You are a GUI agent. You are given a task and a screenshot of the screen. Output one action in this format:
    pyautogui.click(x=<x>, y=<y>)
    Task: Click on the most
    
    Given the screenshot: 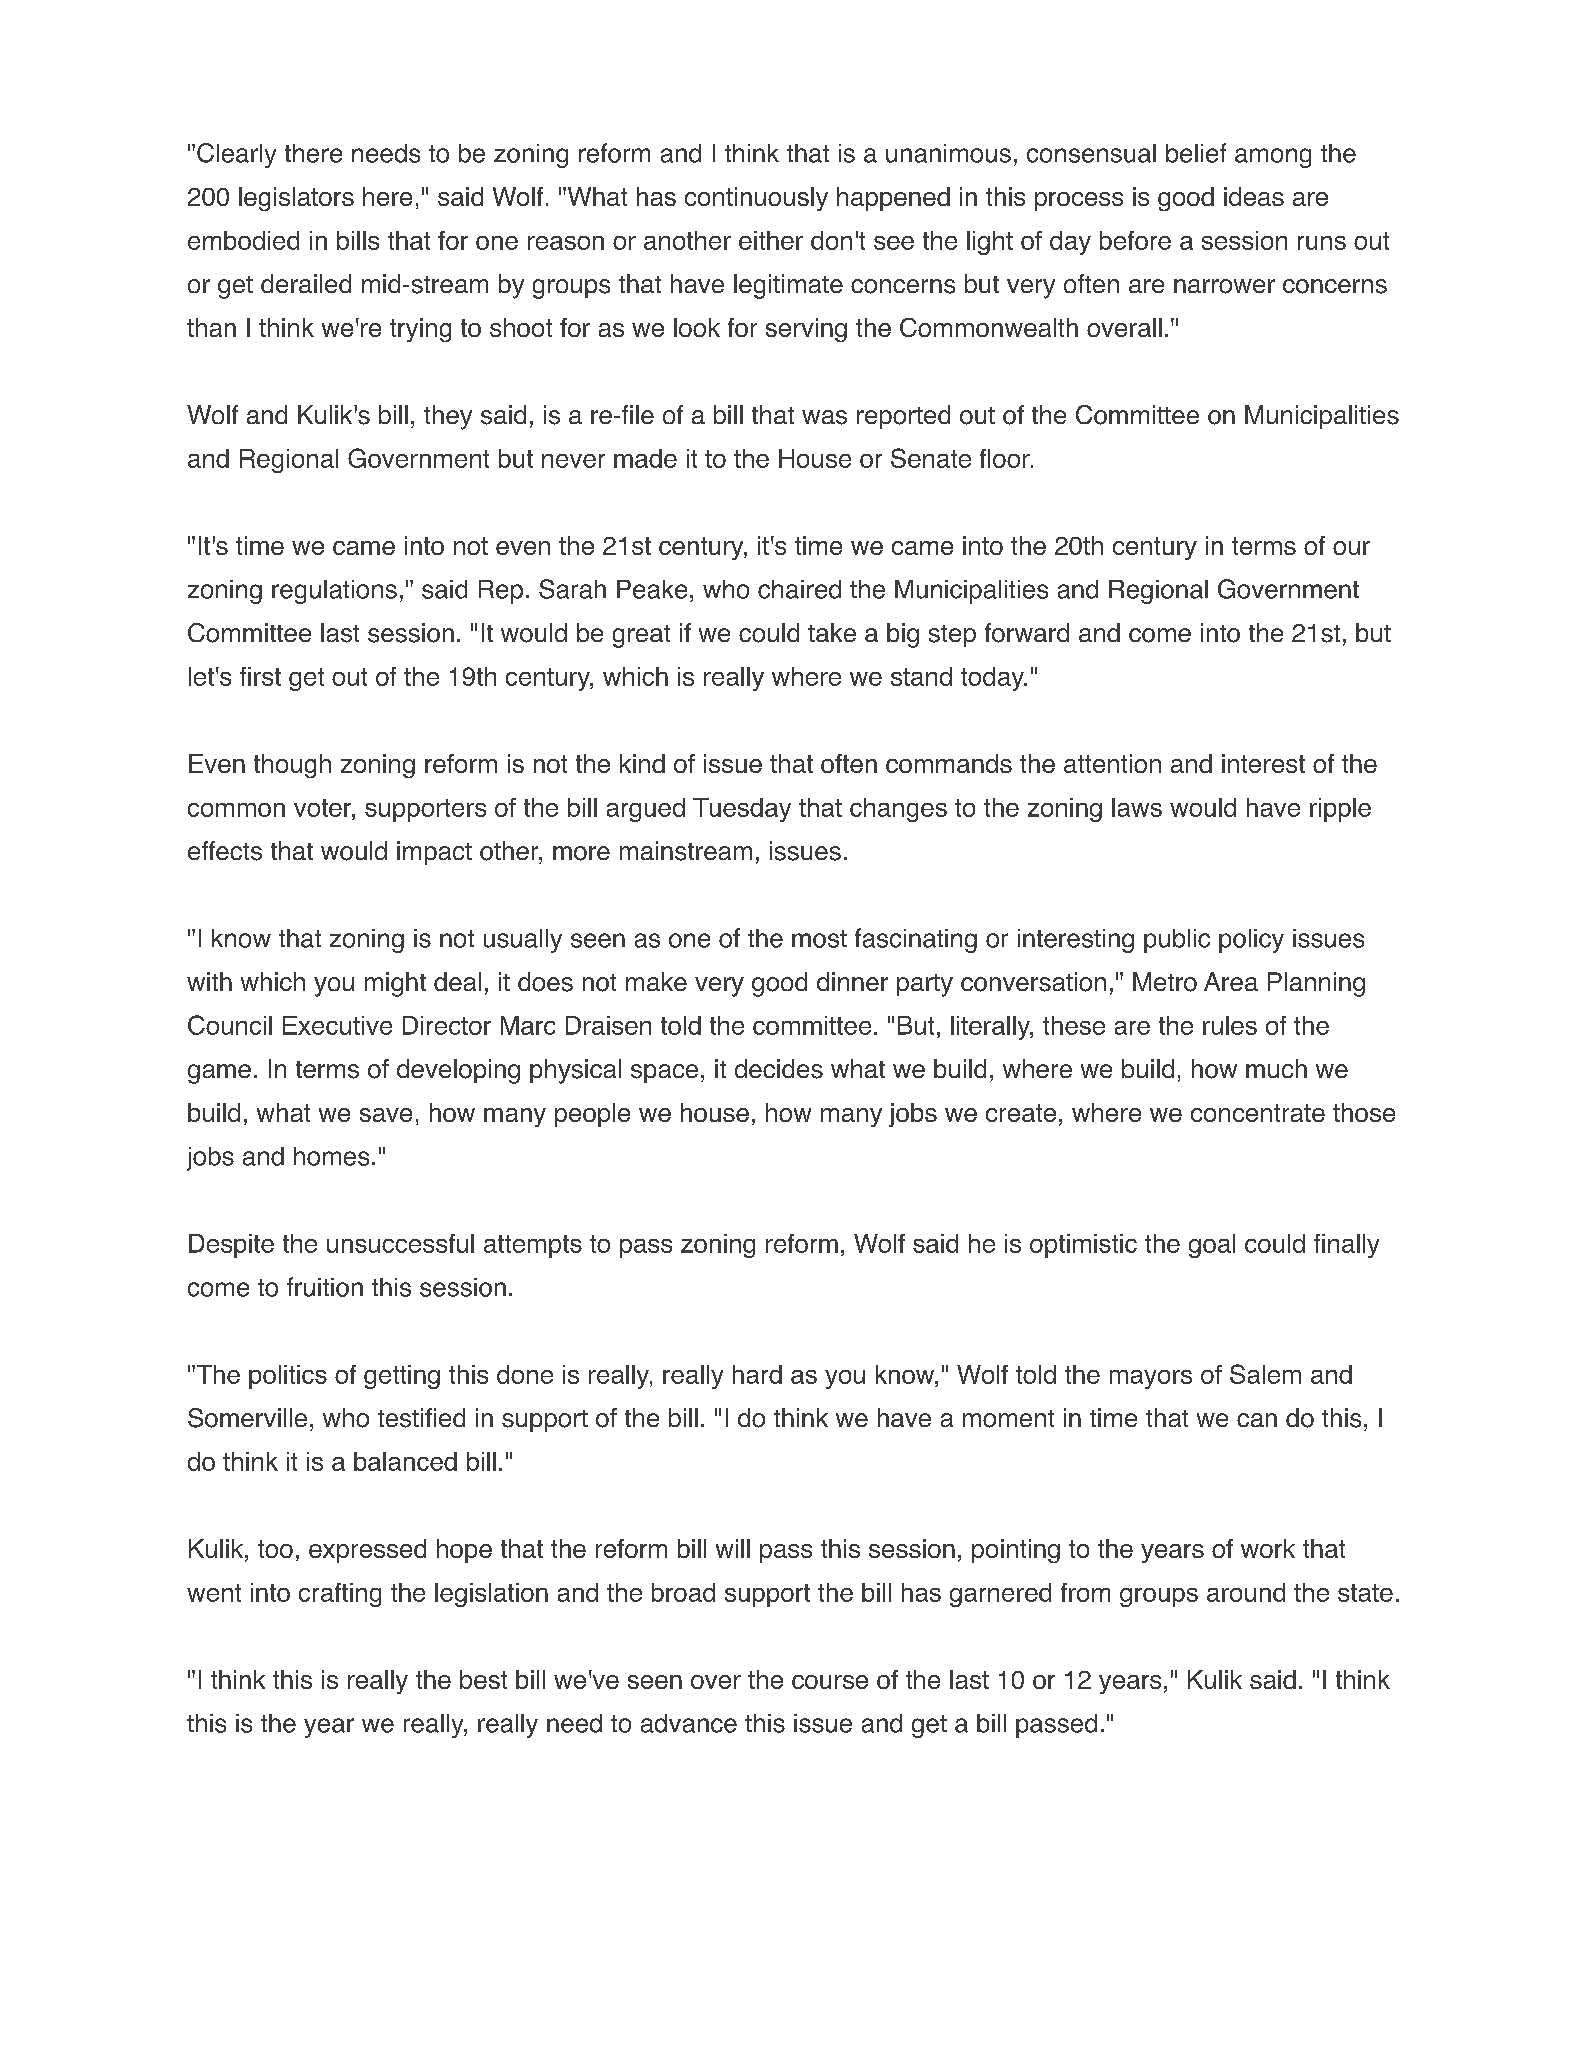 What is the action you would take?
    pyautogui.click(x=819, y=939)
